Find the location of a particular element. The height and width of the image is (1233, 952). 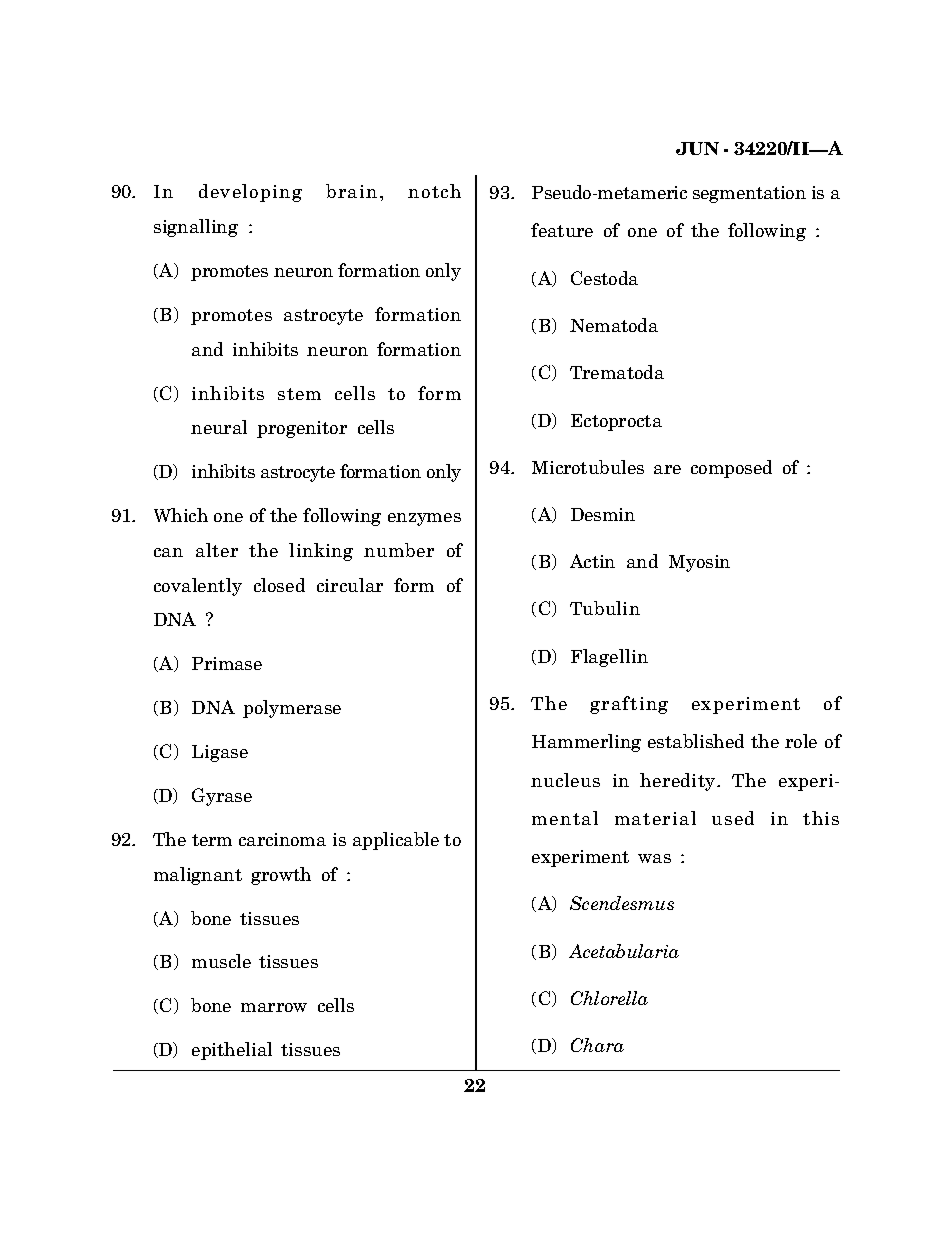

Myosin is located at coordinates (699, 563).
